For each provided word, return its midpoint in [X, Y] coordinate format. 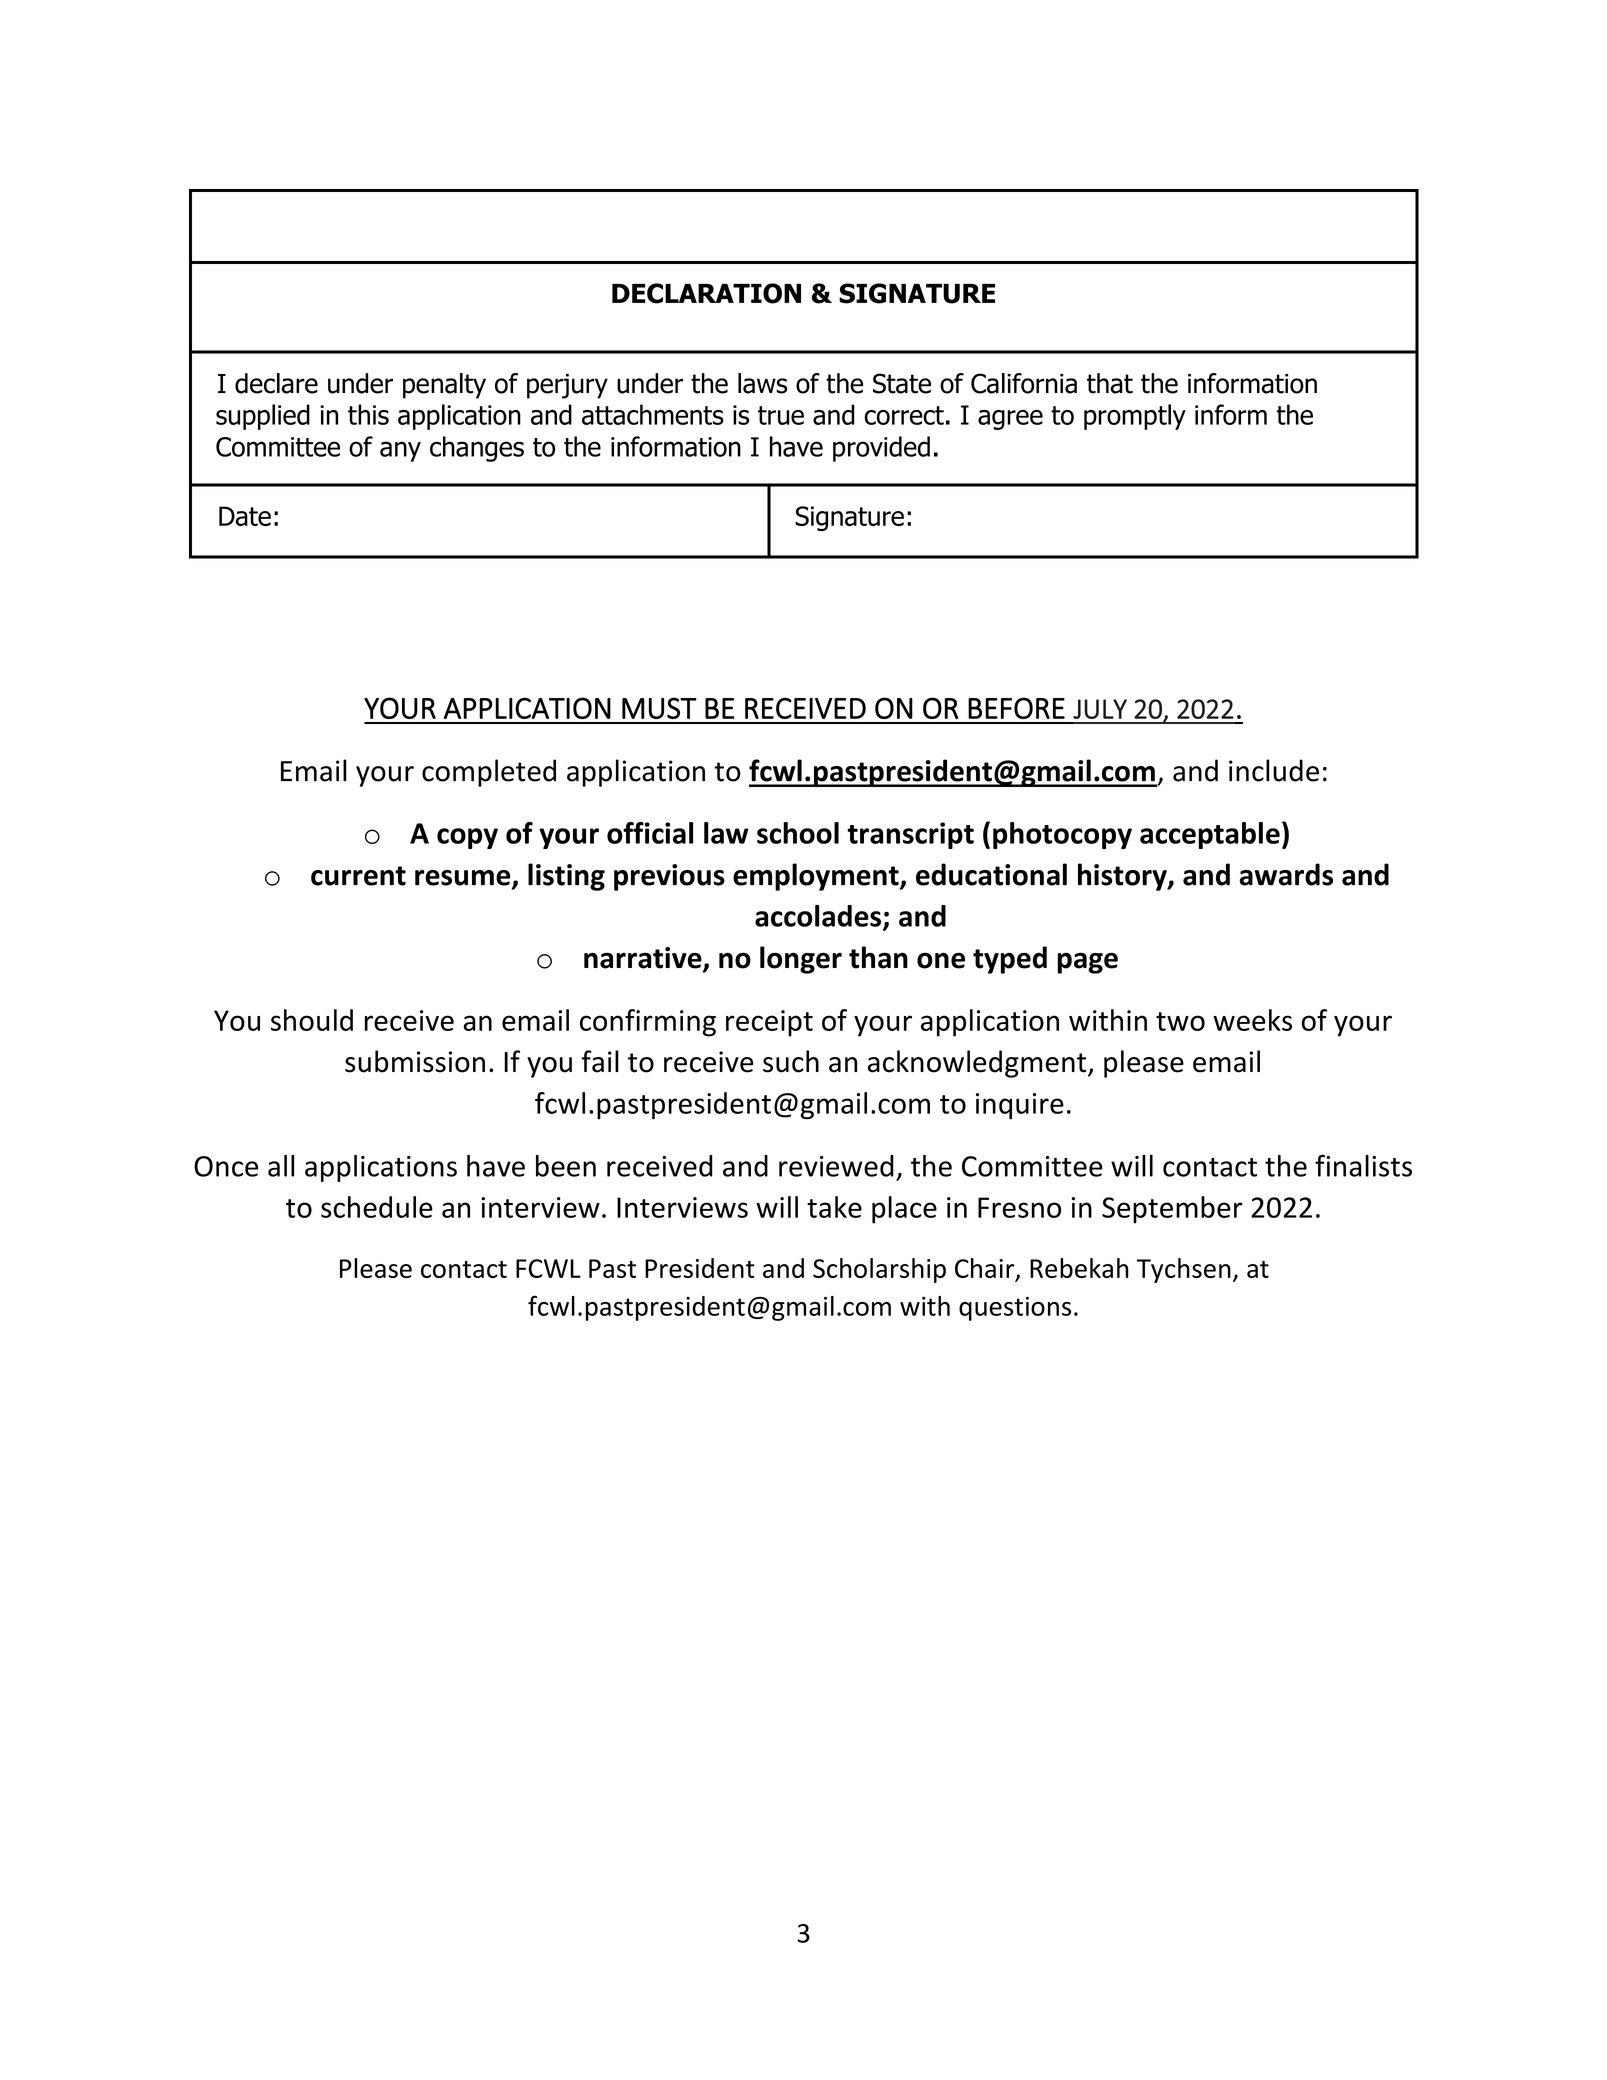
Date [245, 516]
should [312, 1020]
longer [801, 960]
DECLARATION [706, 293]
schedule [377, 1207]
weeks [1252, 1020]
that [1110, 383]
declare [276, 383]
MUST [659, 708]
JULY [1100, 709]
